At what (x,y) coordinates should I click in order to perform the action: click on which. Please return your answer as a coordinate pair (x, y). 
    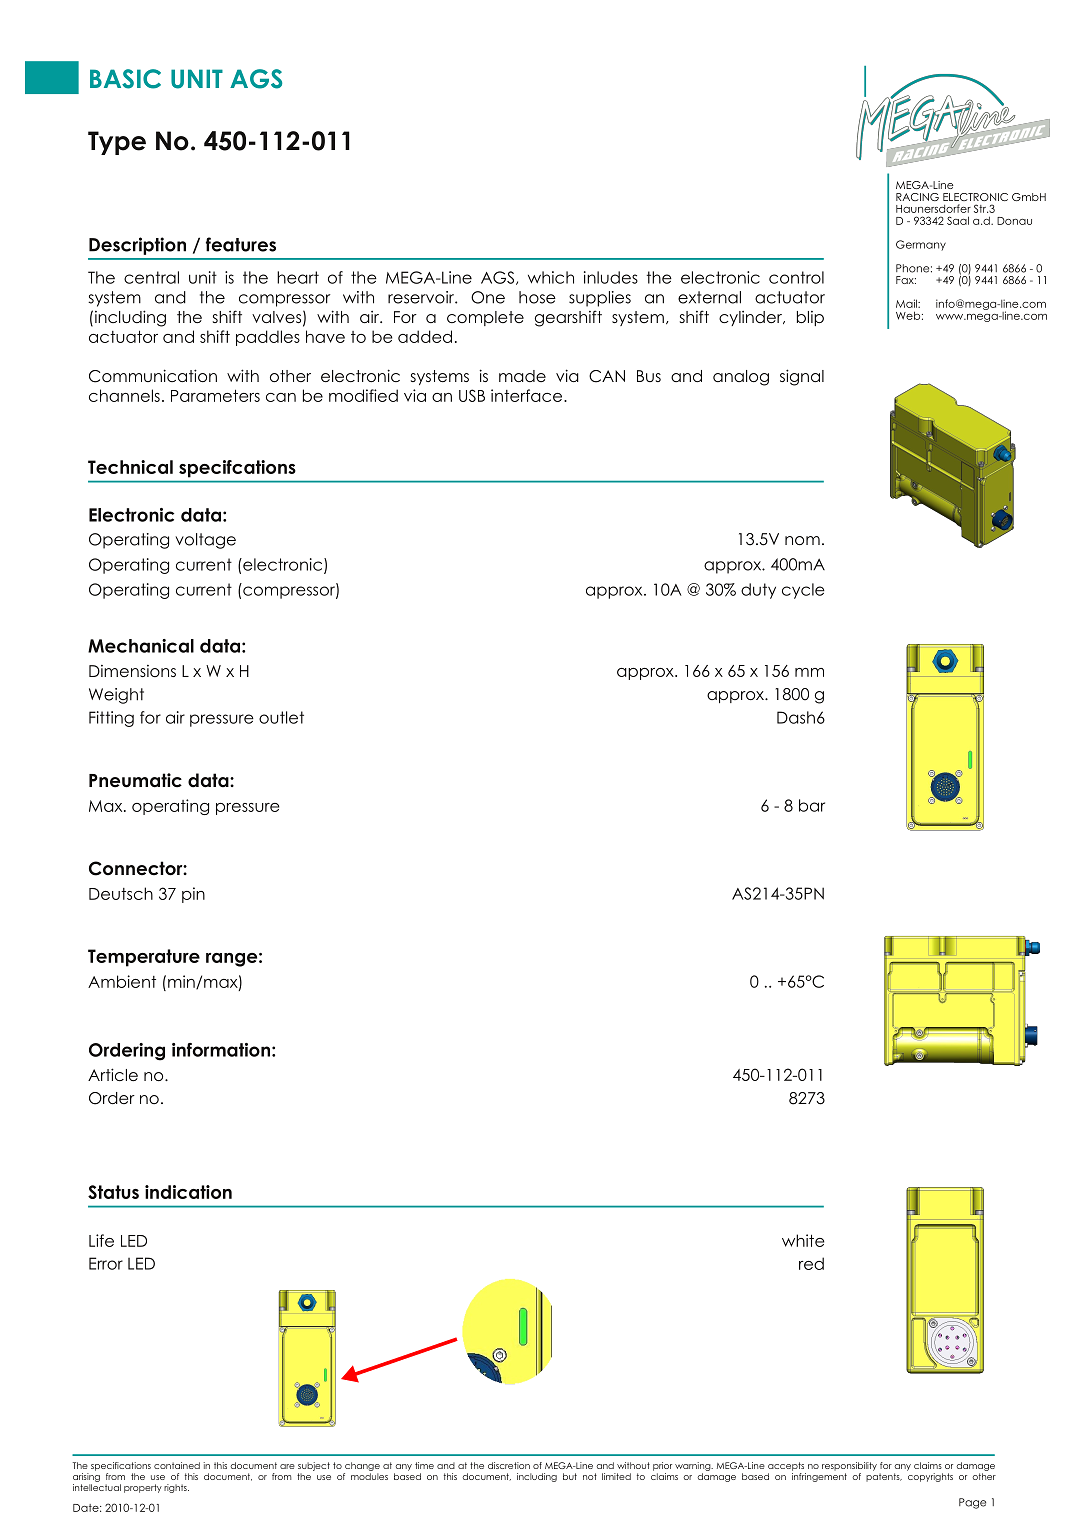
    Looking at the image, I should click on (551, 277).
